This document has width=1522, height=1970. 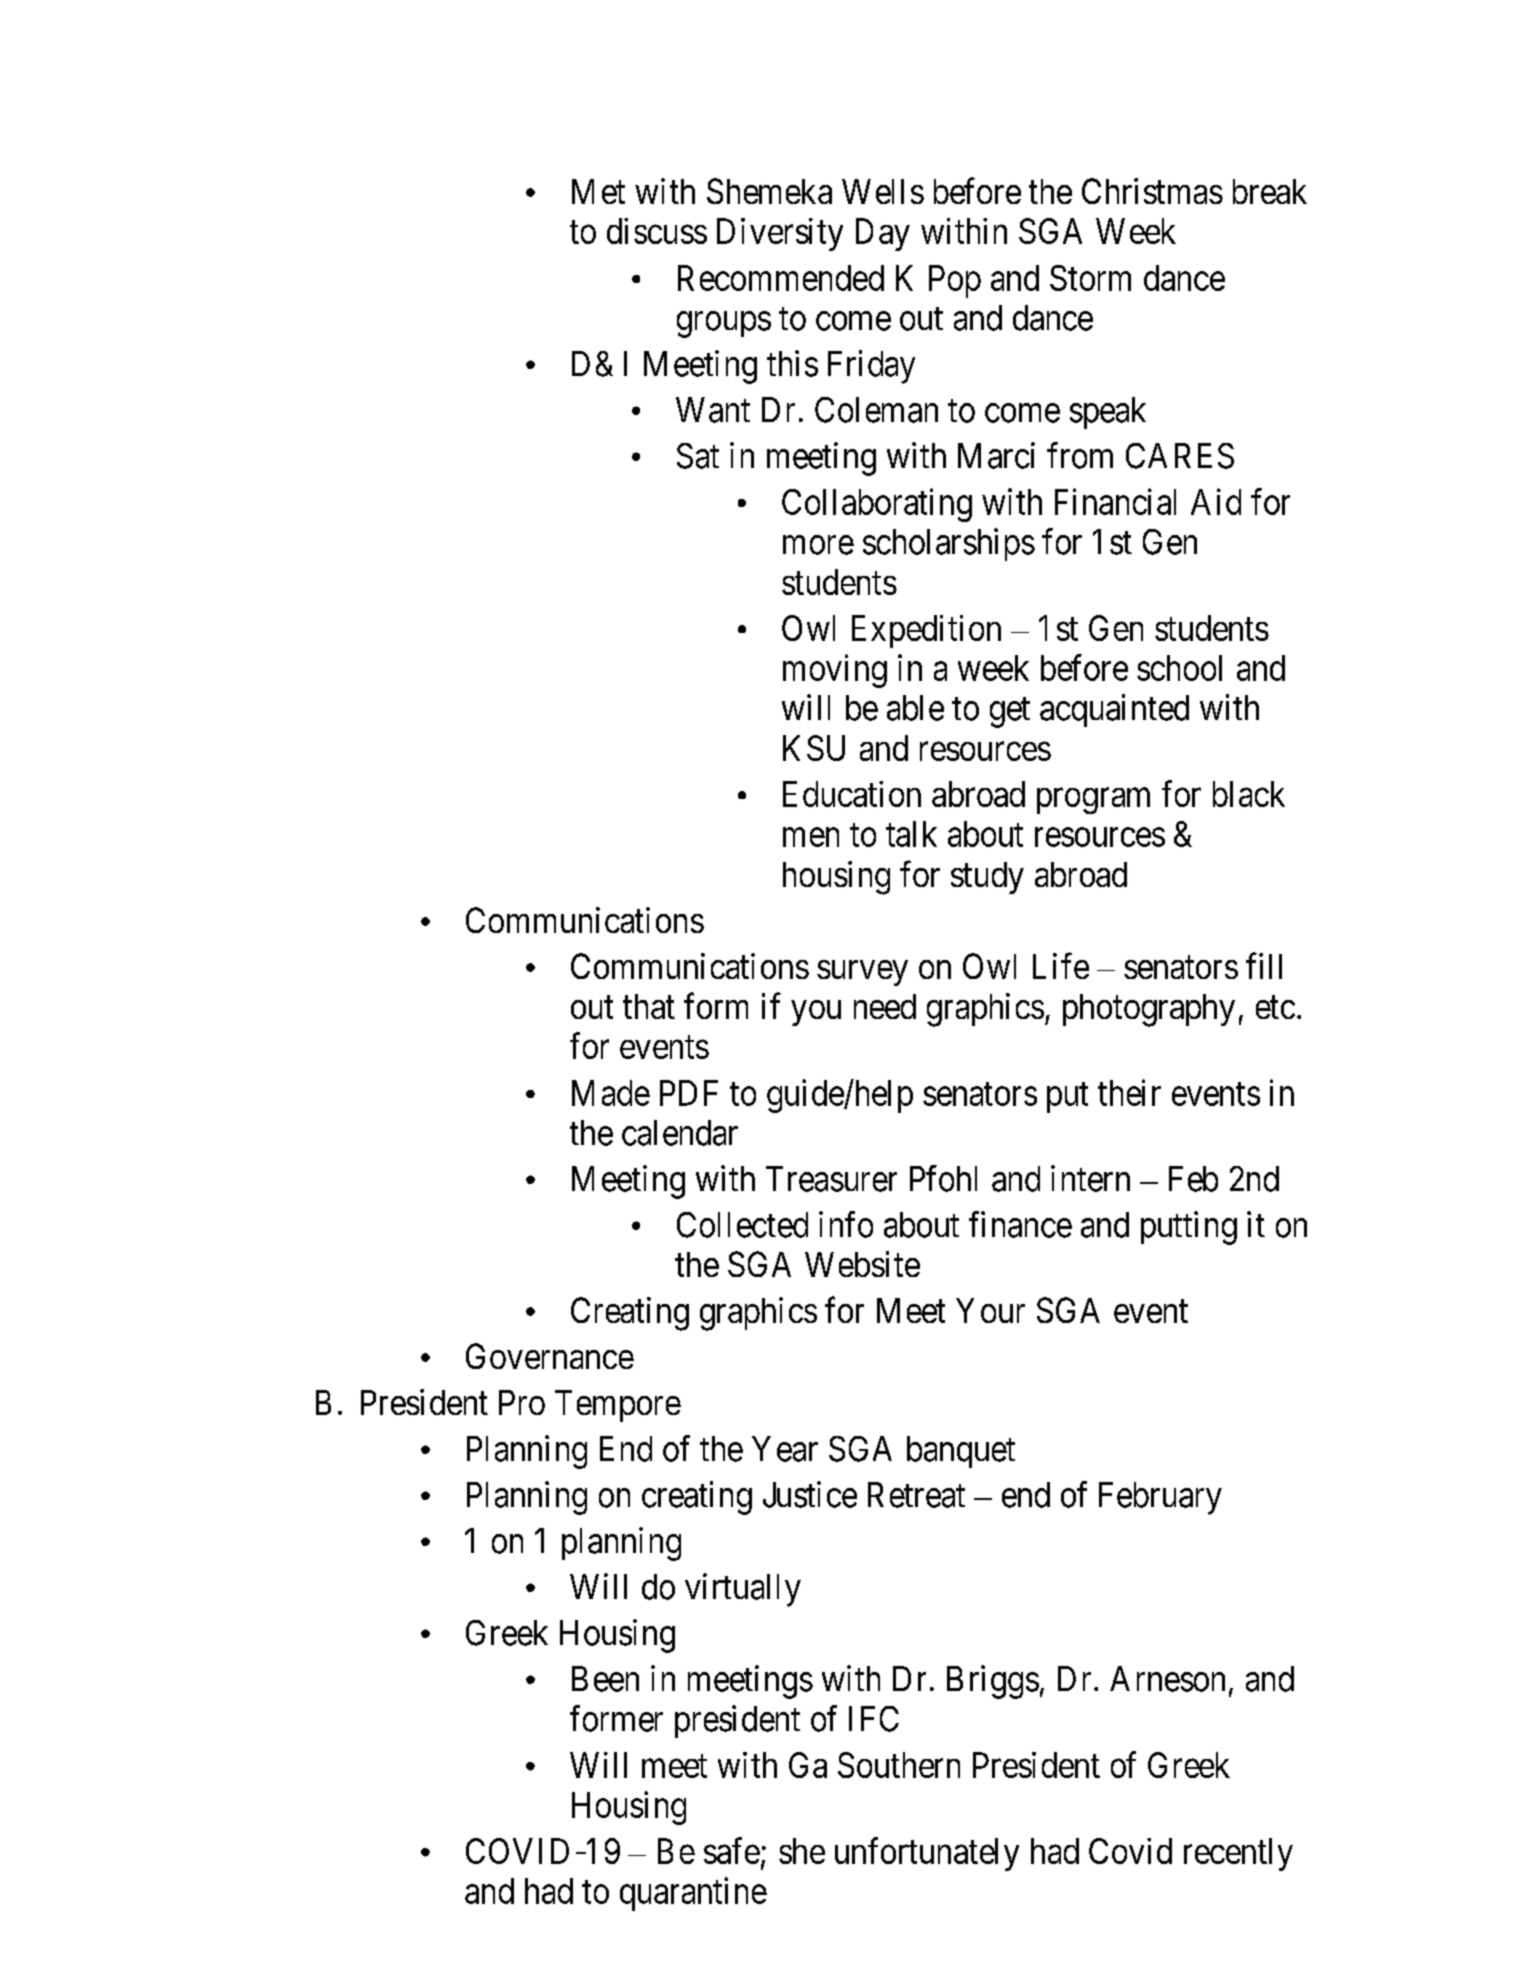 What do you see at coordinates (649, 1006) in the document?
I see `that` at bounding box center [649, 1006].
